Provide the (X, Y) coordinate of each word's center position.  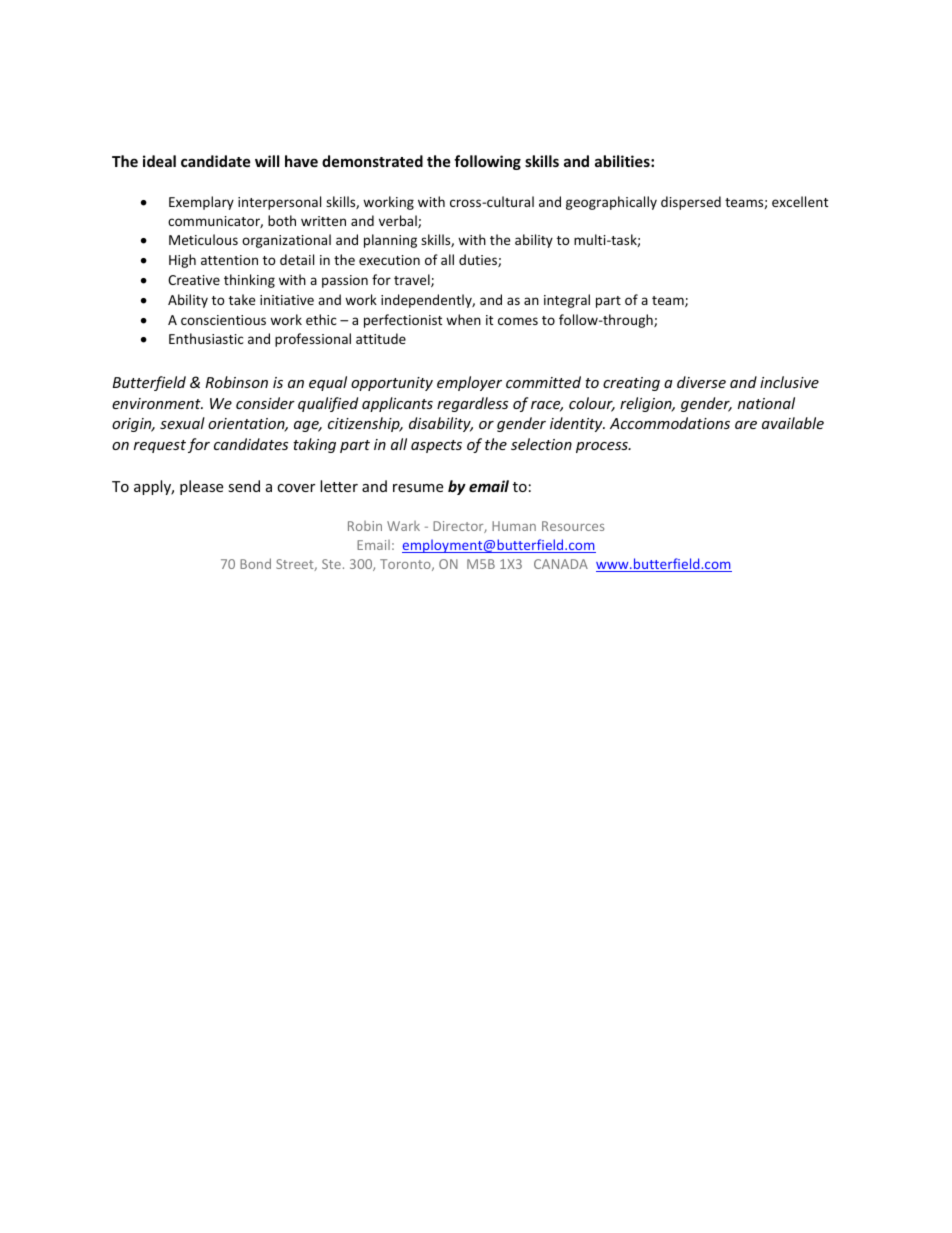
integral (567, 301)
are (746, 425)
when (463, 319)
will (267, 161)
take (242, 299)
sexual (182, 423)
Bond (255, 563)
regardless (472, 404)
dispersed (691, 203)
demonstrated (372, 161)
